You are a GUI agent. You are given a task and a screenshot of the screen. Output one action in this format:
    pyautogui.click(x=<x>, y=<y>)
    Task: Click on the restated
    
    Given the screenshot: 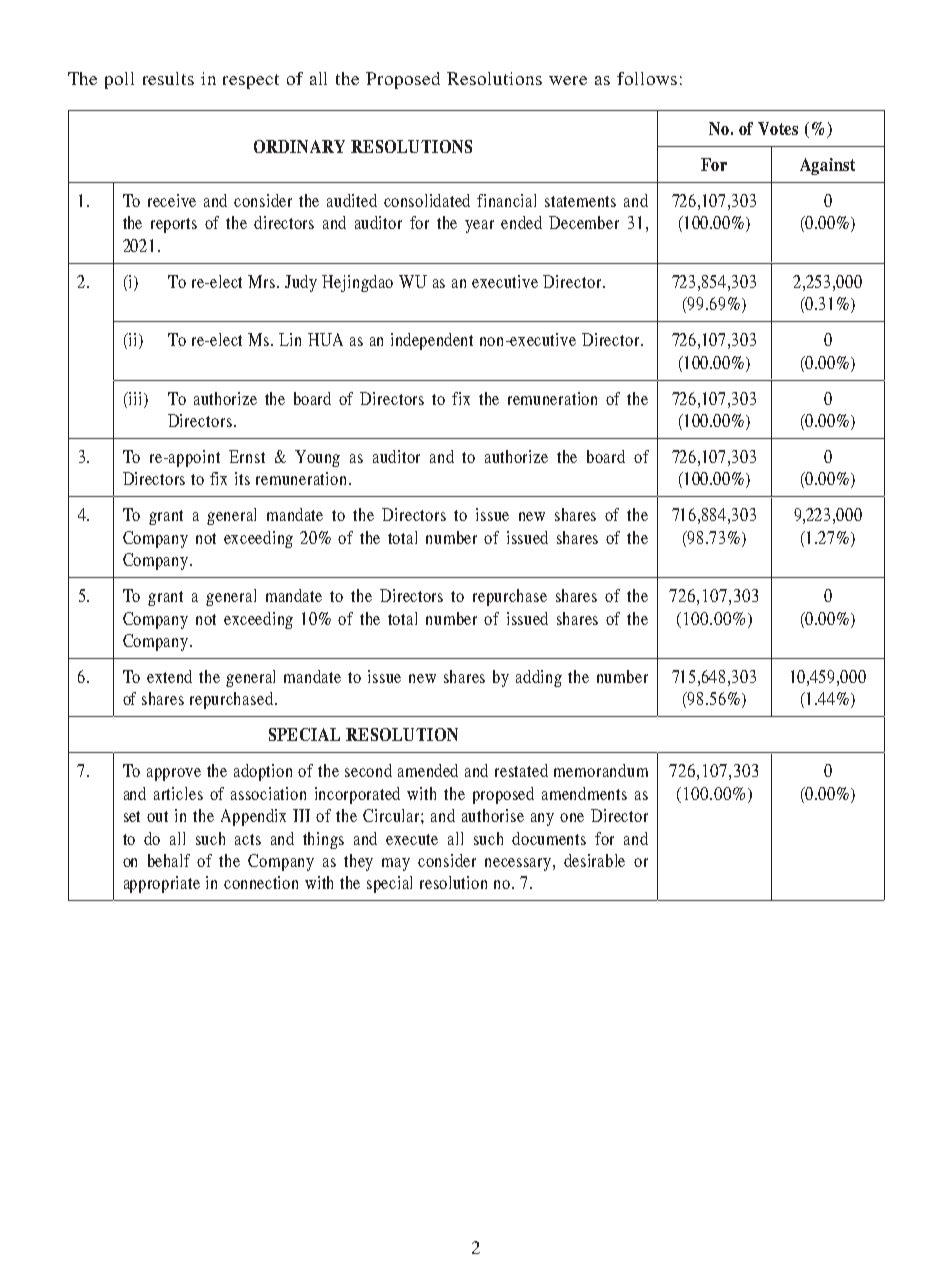 What is the action you would take?
    pyautogui.click(x=521, y=770)
